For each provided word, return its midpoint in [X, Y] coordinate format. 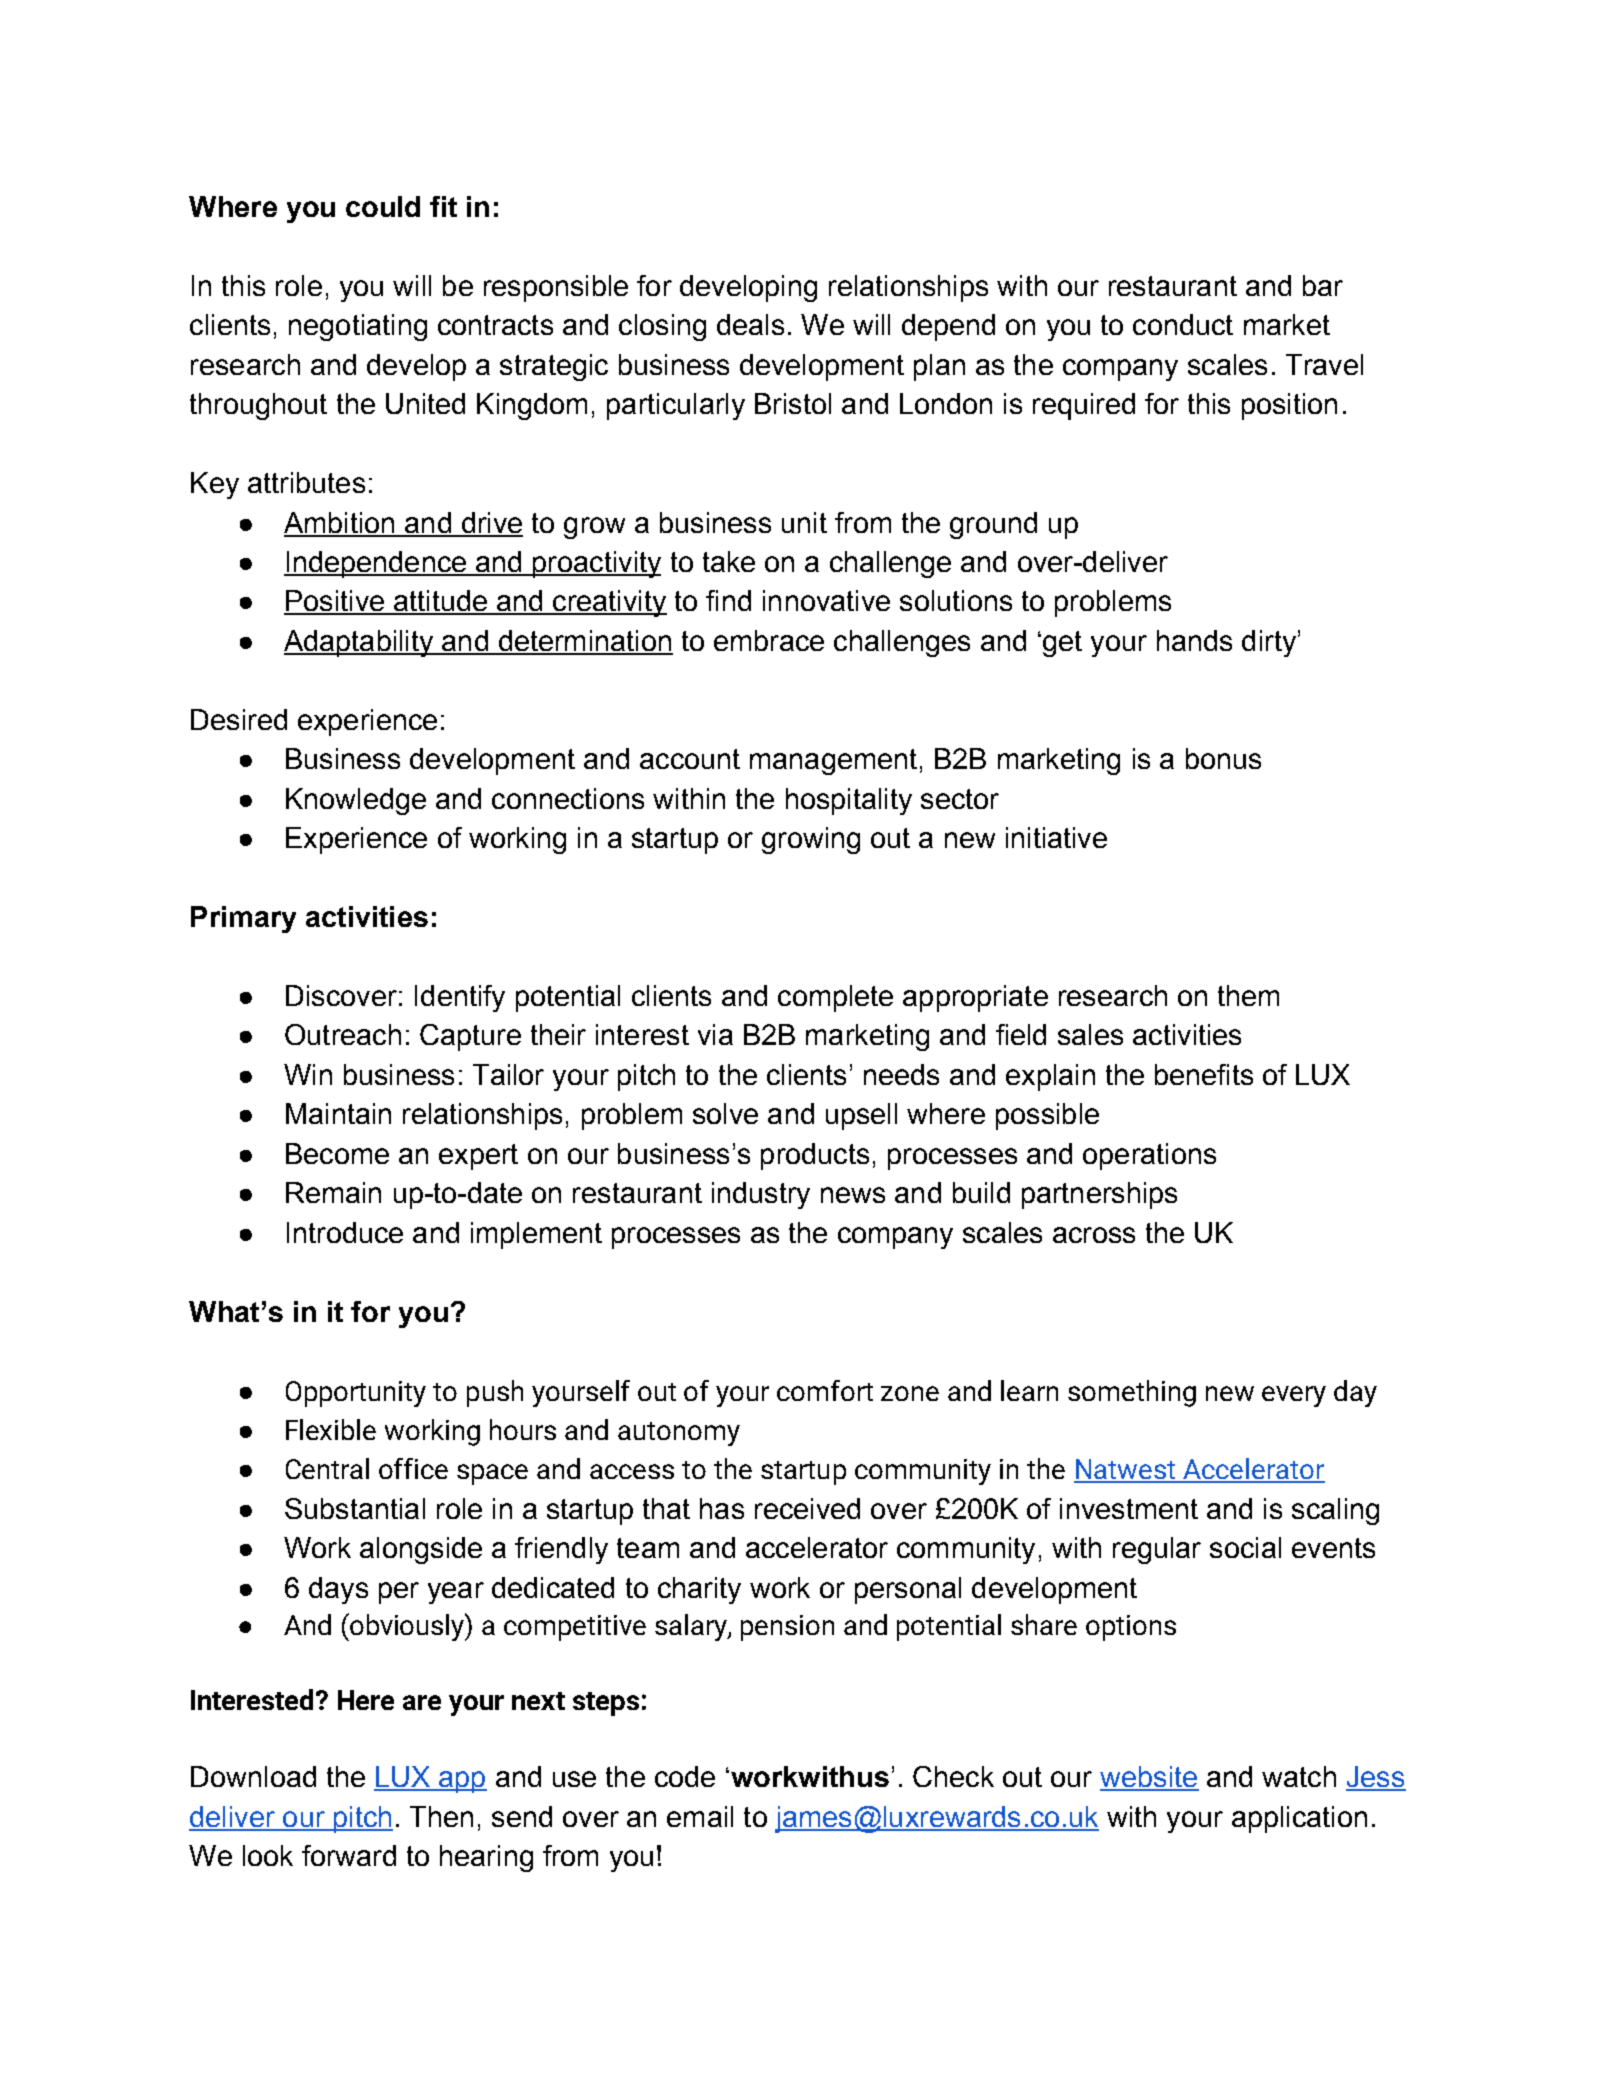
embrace [769, 640]
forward [349, 1855]
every [1294, 1396]
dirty [1269, 643]
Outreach [343, 1034]
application [1299, 1819]
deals [750, 324]
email [700, 1816]
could [383, 206]
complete [835, 998]
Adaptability [360, 643]
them [1248, 995]
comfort [825, 1390]
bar [1323, 285]
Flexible [331, 1429]
